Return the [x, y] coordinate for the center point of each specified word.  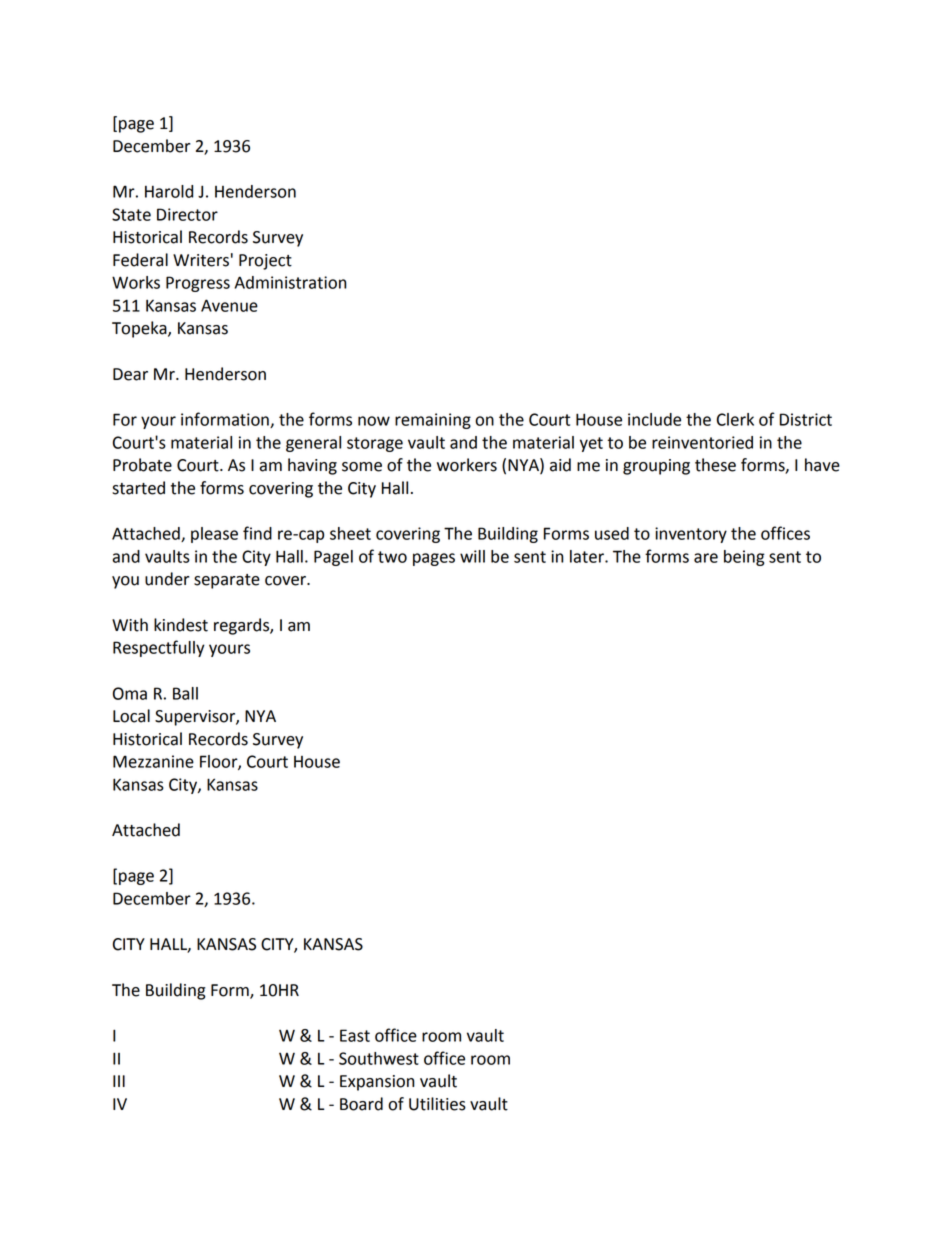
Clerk [735, 419]
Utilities [437, 1104]
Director [187, 214]
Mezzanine [153, 761]
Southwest [379, 1058]
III [119, 1081]
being [744, 558]
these [715, 465]
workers [467, 465]
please [214, 535]
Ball [185, 693]
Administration [290, 282]
